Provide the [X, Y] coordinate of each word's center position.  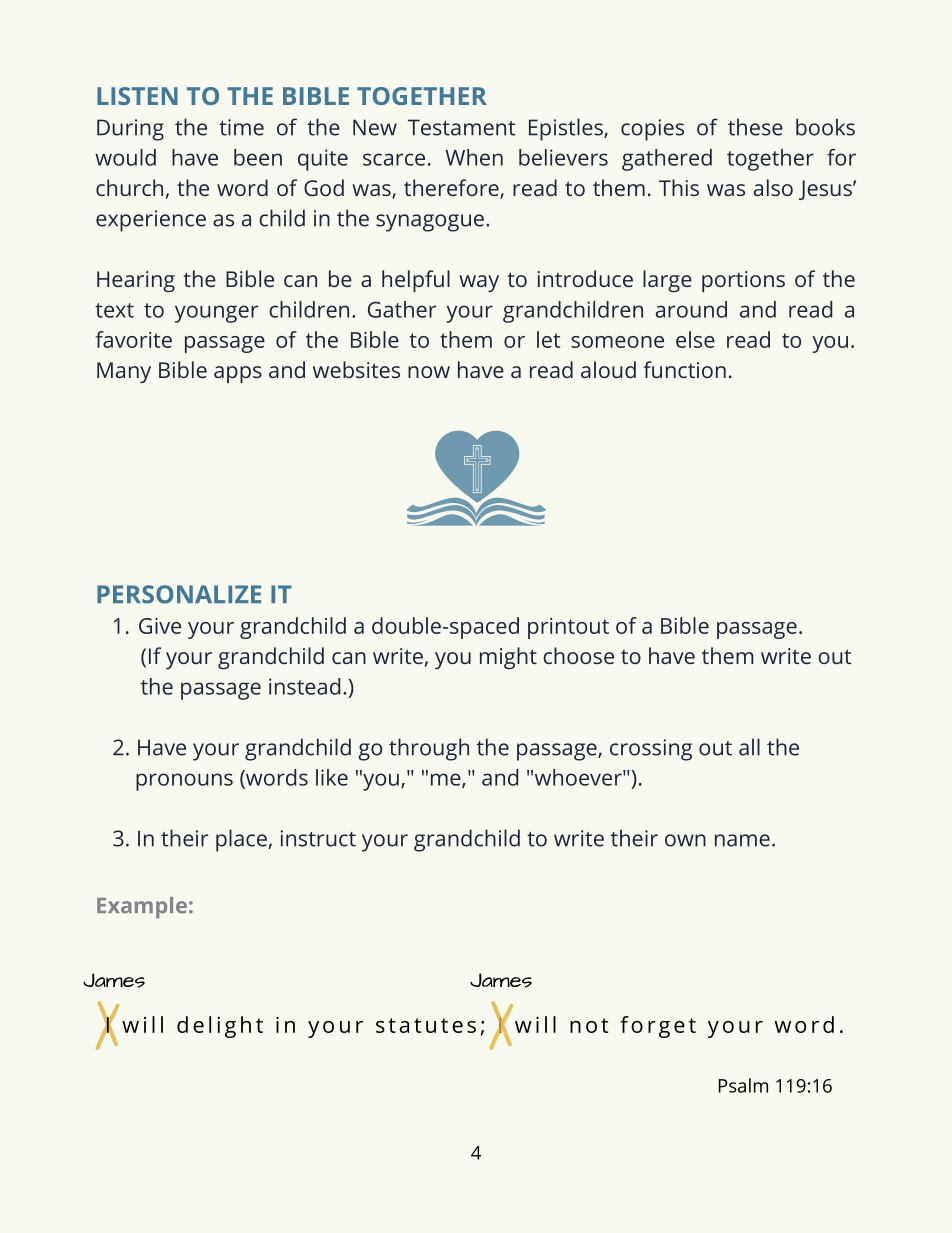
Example [142, 908]
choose [578, 655]
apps [238, 375]
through [429, 749]
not [589, 1025]
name [742, 840]
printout [568, 628]
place [241, 840]
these [755, 127]
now [429, 372]
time [241, 127]
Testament [462, 127]
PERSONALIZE [179, 594]
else [695, 339]
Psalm [743, 1085]
